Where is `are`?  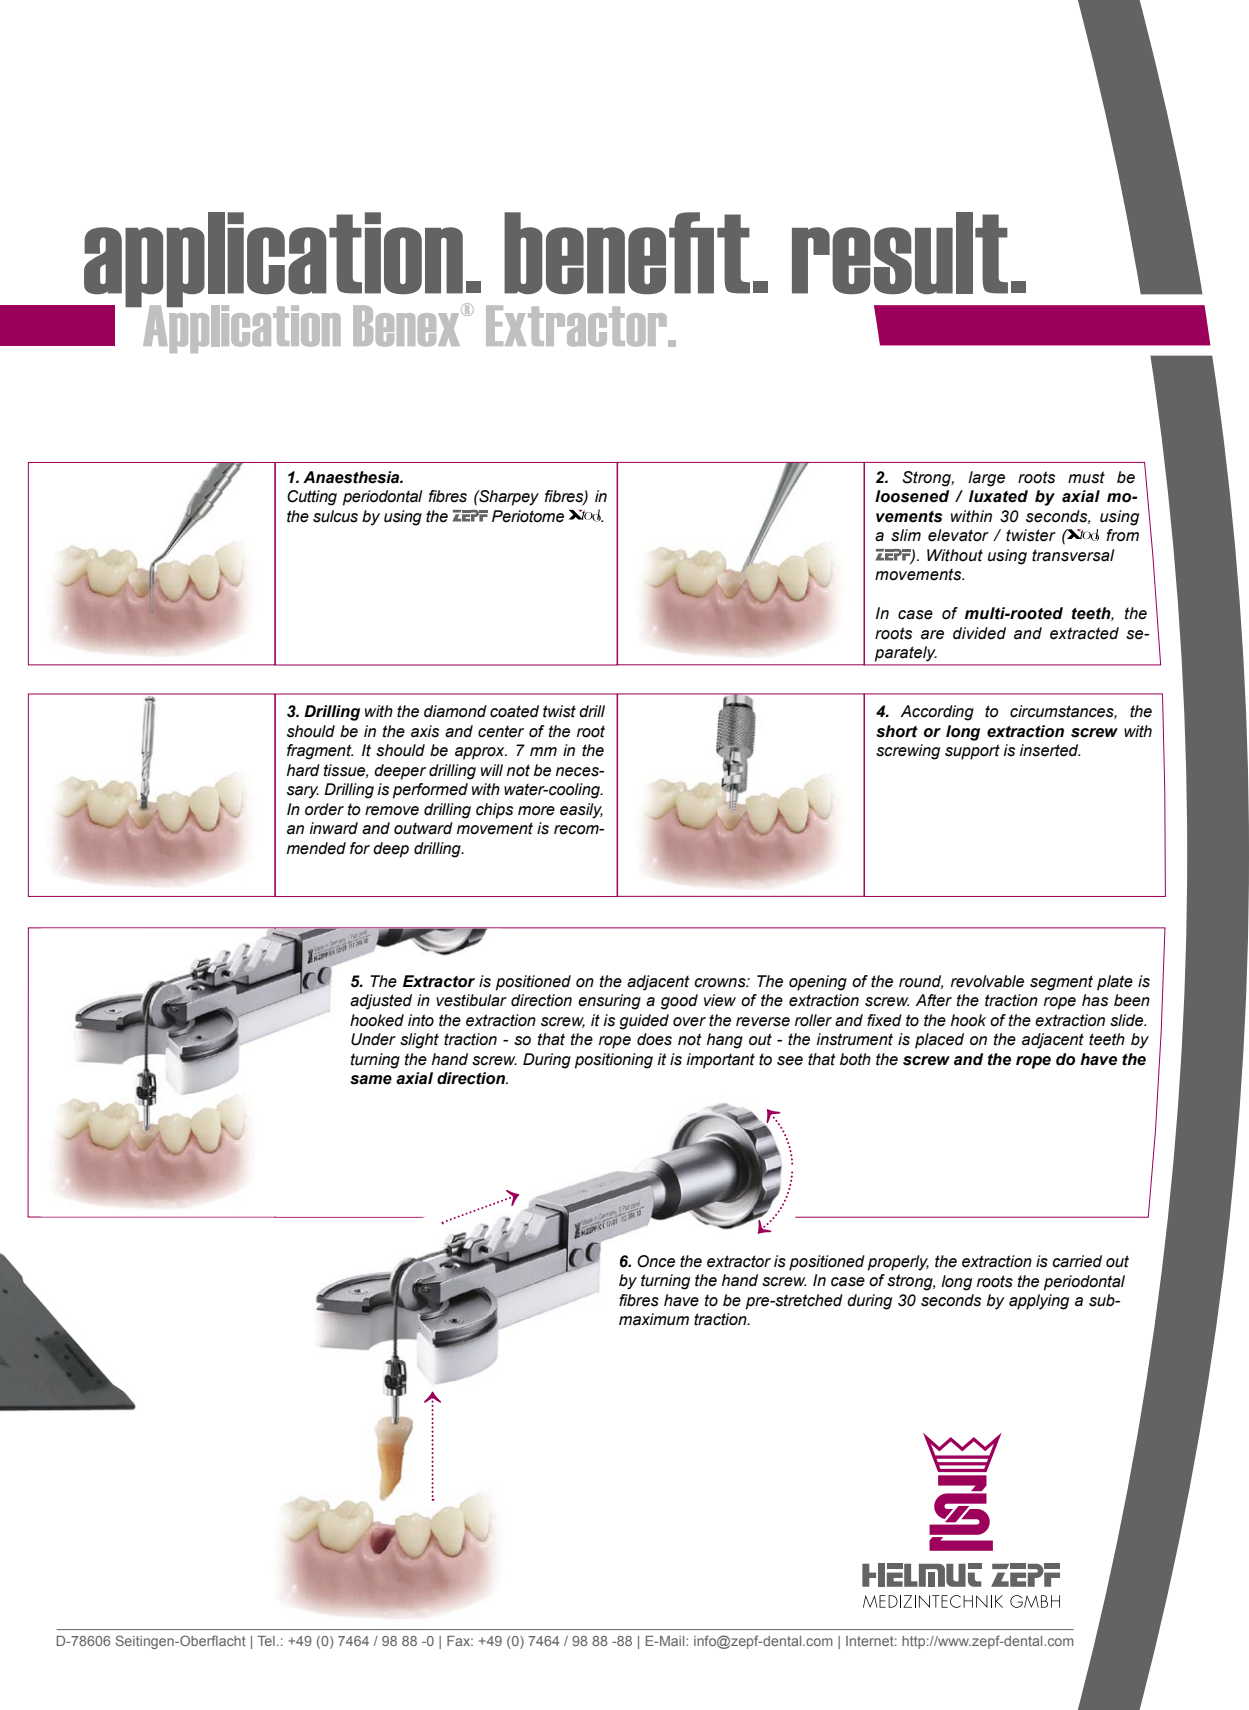 are is located at coordinates (932, 635).
